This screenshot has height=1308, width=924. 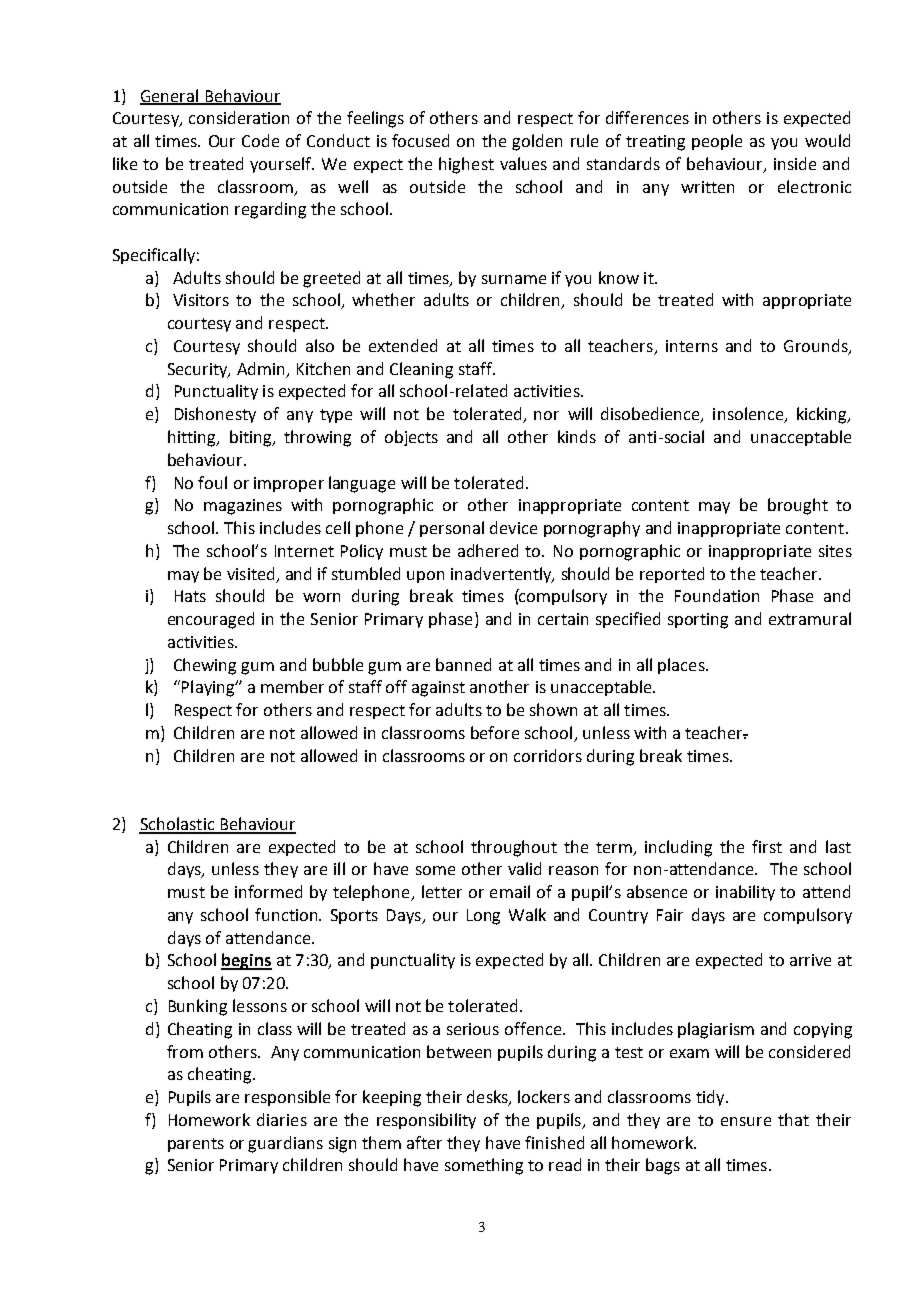 What do you see at coordinates (717, 142) in the screenshot?
I see `people` at bounding box center [717, 142].
